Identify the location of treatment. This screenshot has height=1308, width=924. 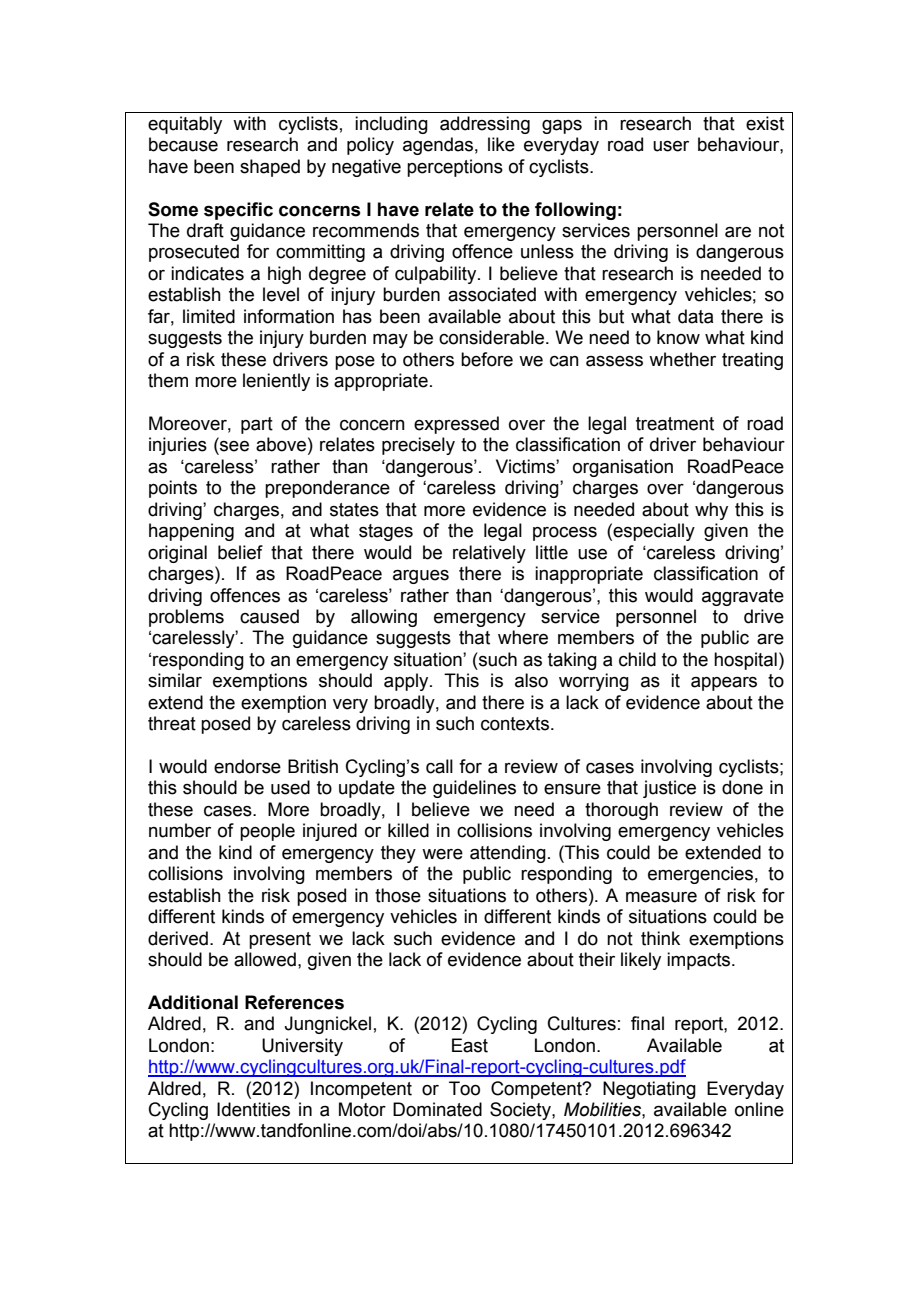
(675, 424).
